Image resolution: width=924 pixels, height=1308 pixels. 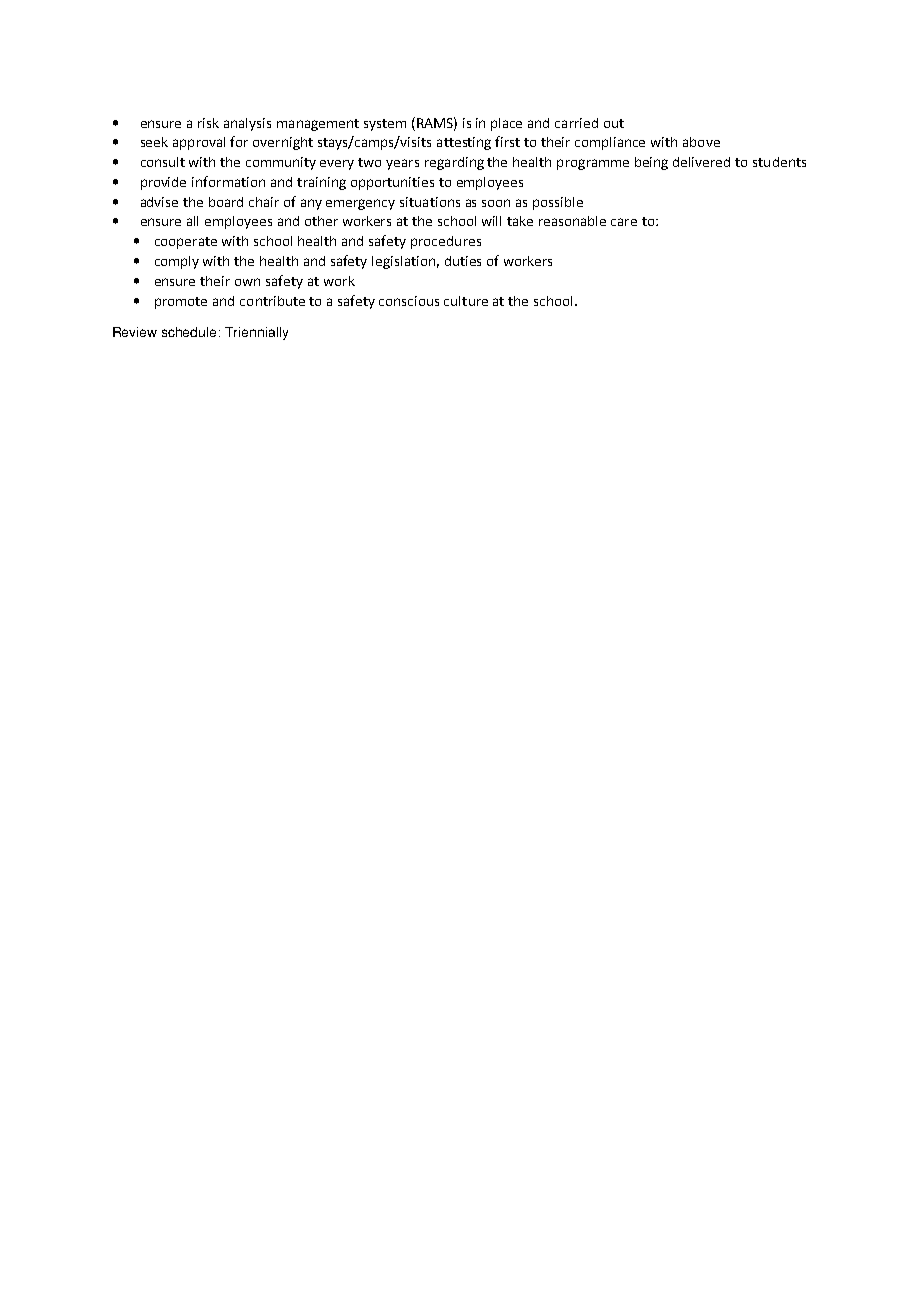 What do you see at coordinates (466, 301) in the screenshot?
I see `culture` at bounding box center [466, 301].
